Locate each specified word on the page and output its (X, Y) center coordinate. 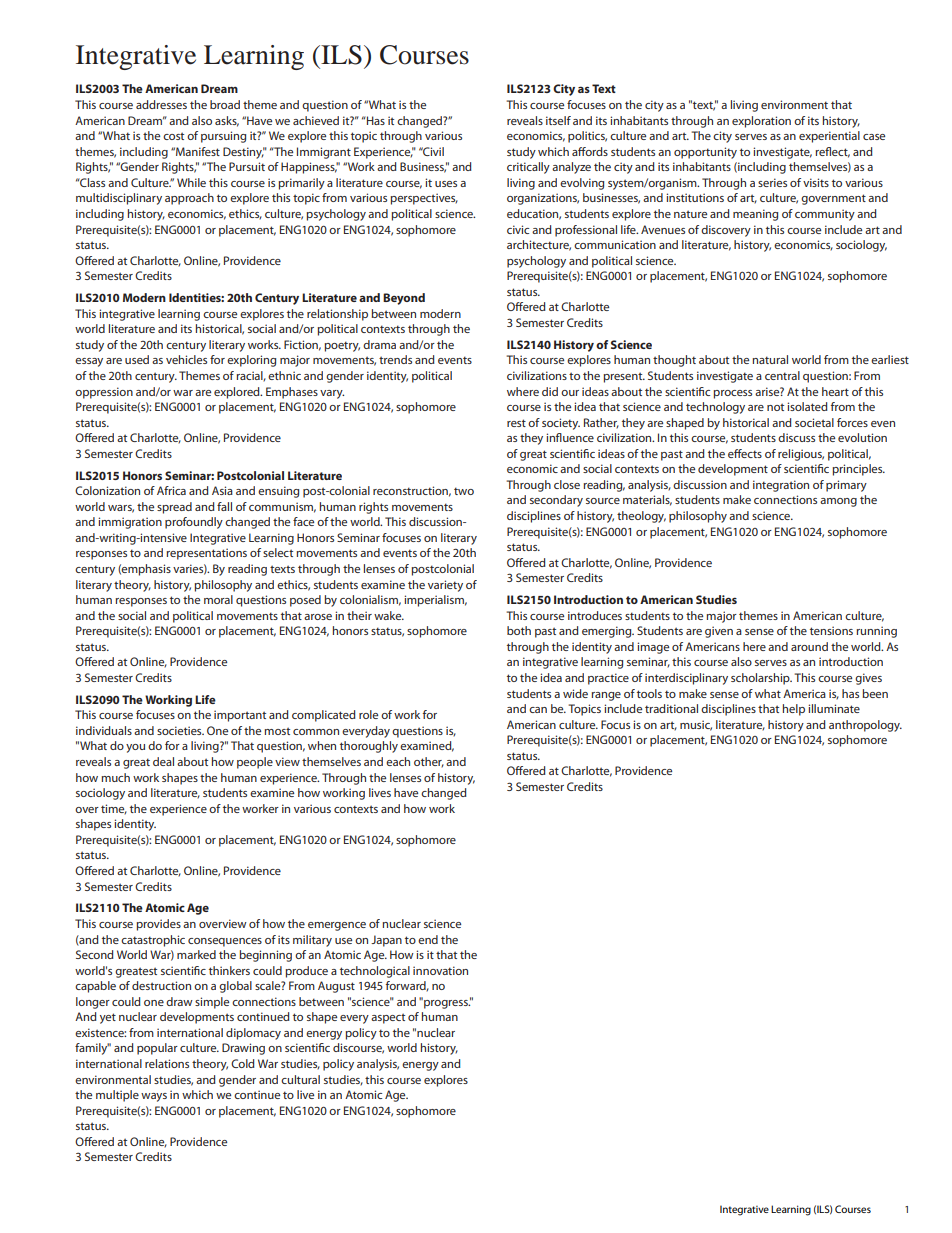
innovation (440, 970)
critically (528, 168)
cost (173, 136)
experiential (829, 137)
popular (157, 1049)
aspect (388, 1018)
